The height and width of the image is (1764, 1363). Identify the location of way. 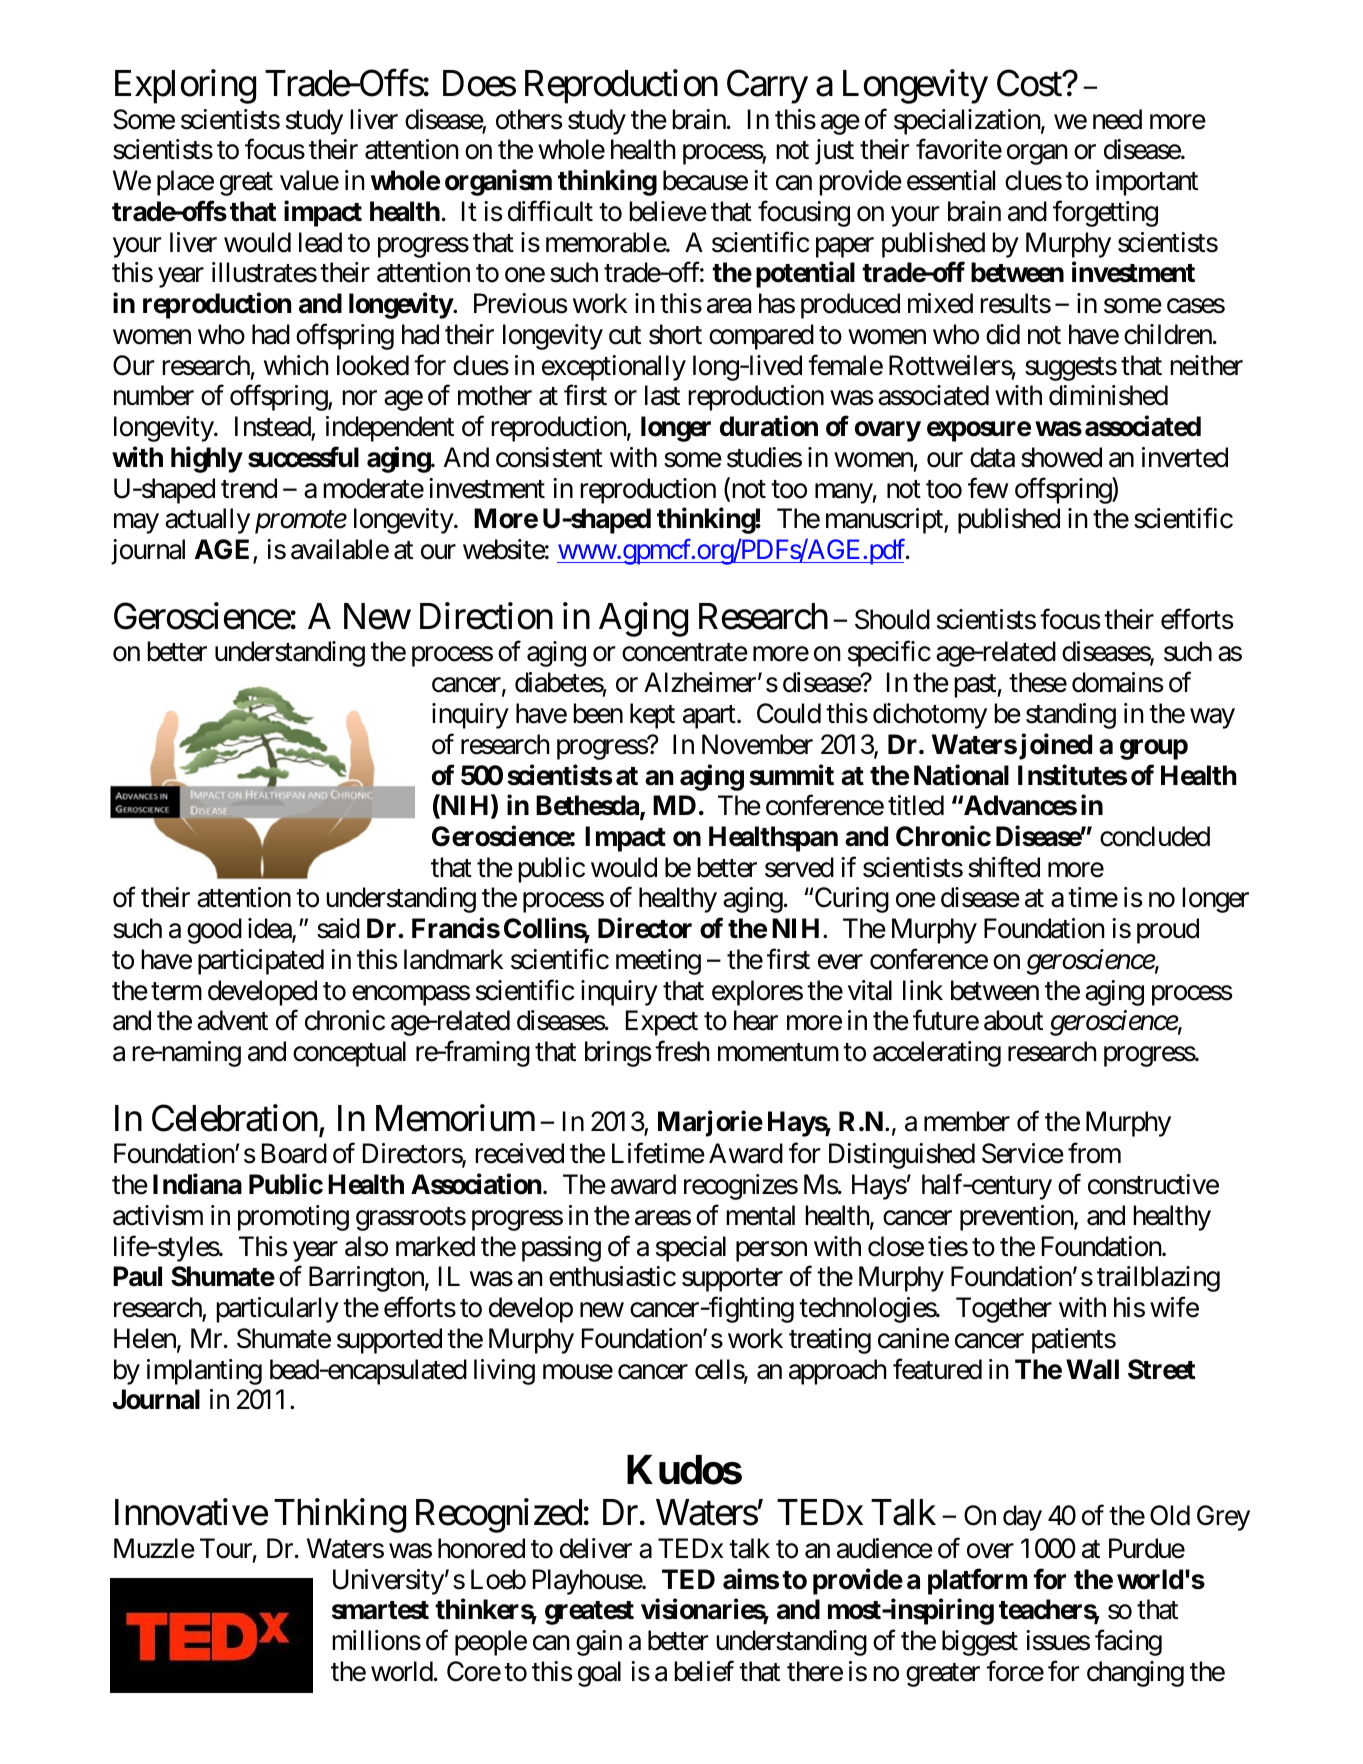
(1212, 718).
